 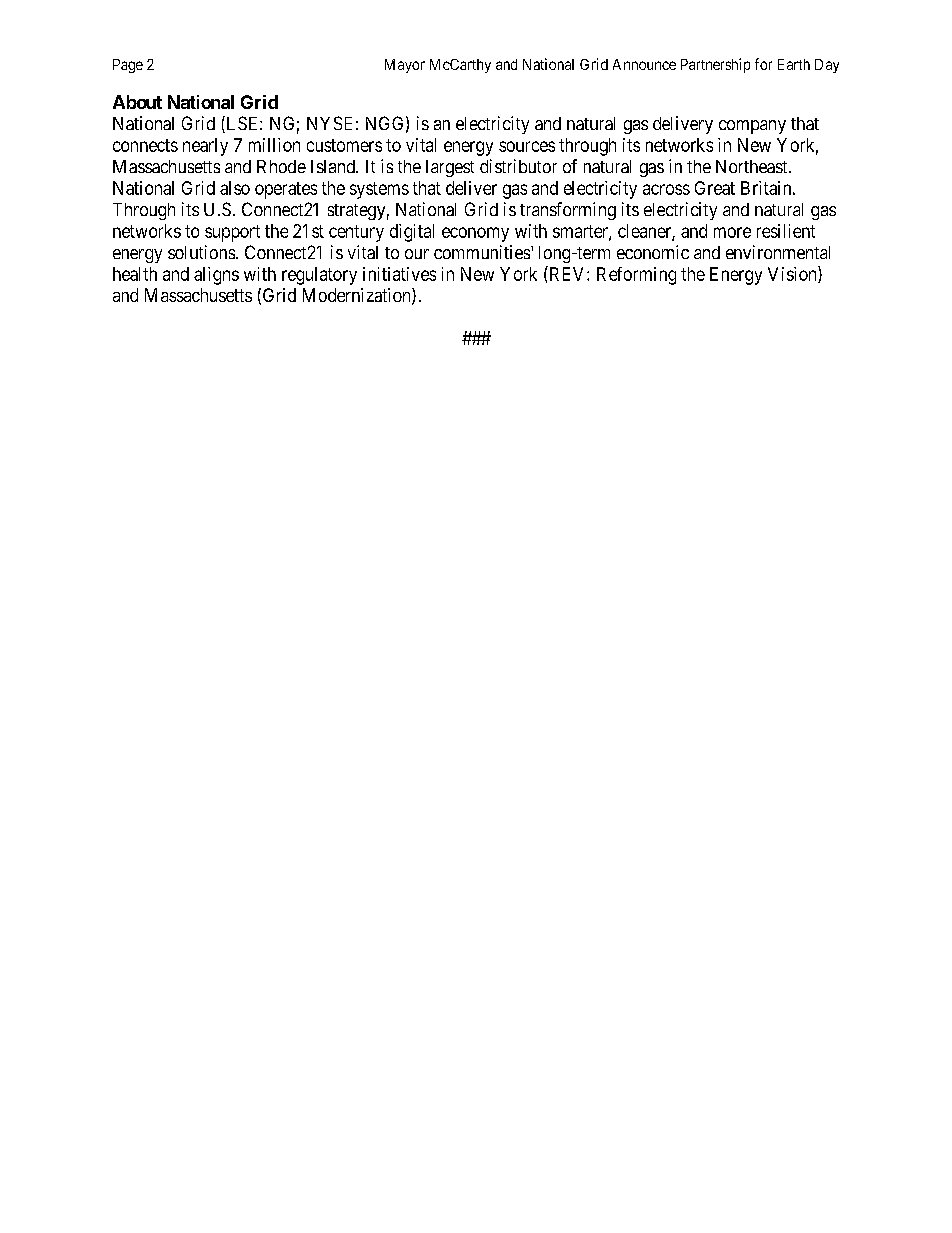 What do you see at coordinates (128, 66) in the screenshot?
I see `Page` at bounding box center [128, 66].
